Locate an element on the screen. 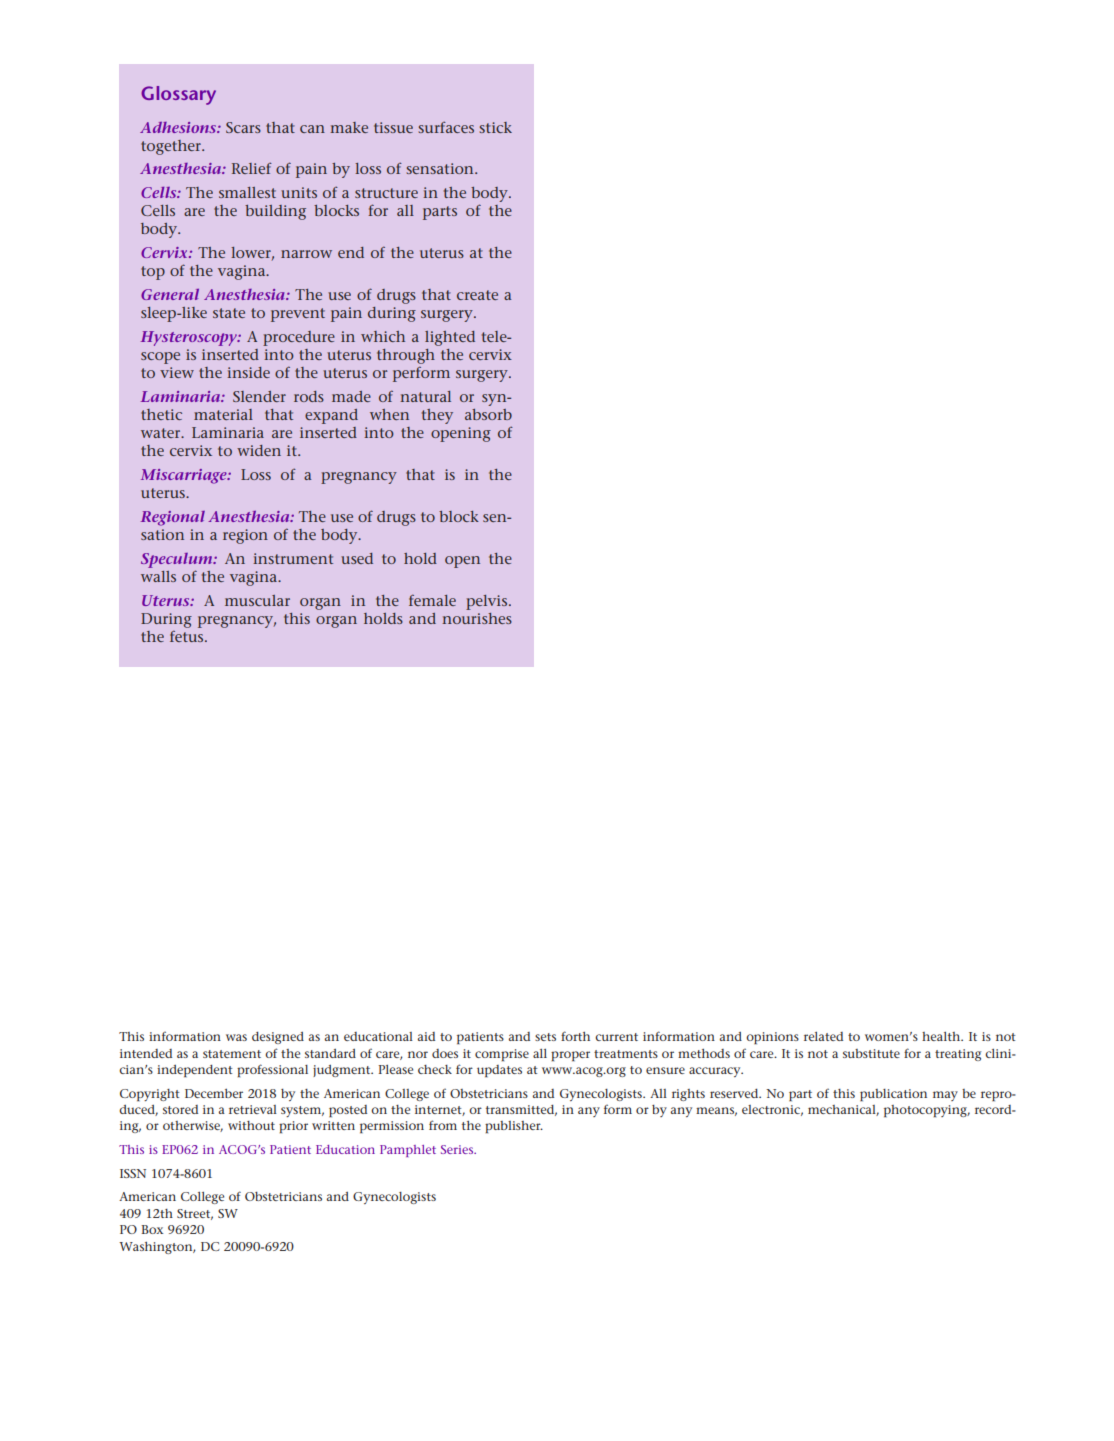 The width and height of the screenshot is (1114, 1441). Box is located at coordinates (152, 1229).
